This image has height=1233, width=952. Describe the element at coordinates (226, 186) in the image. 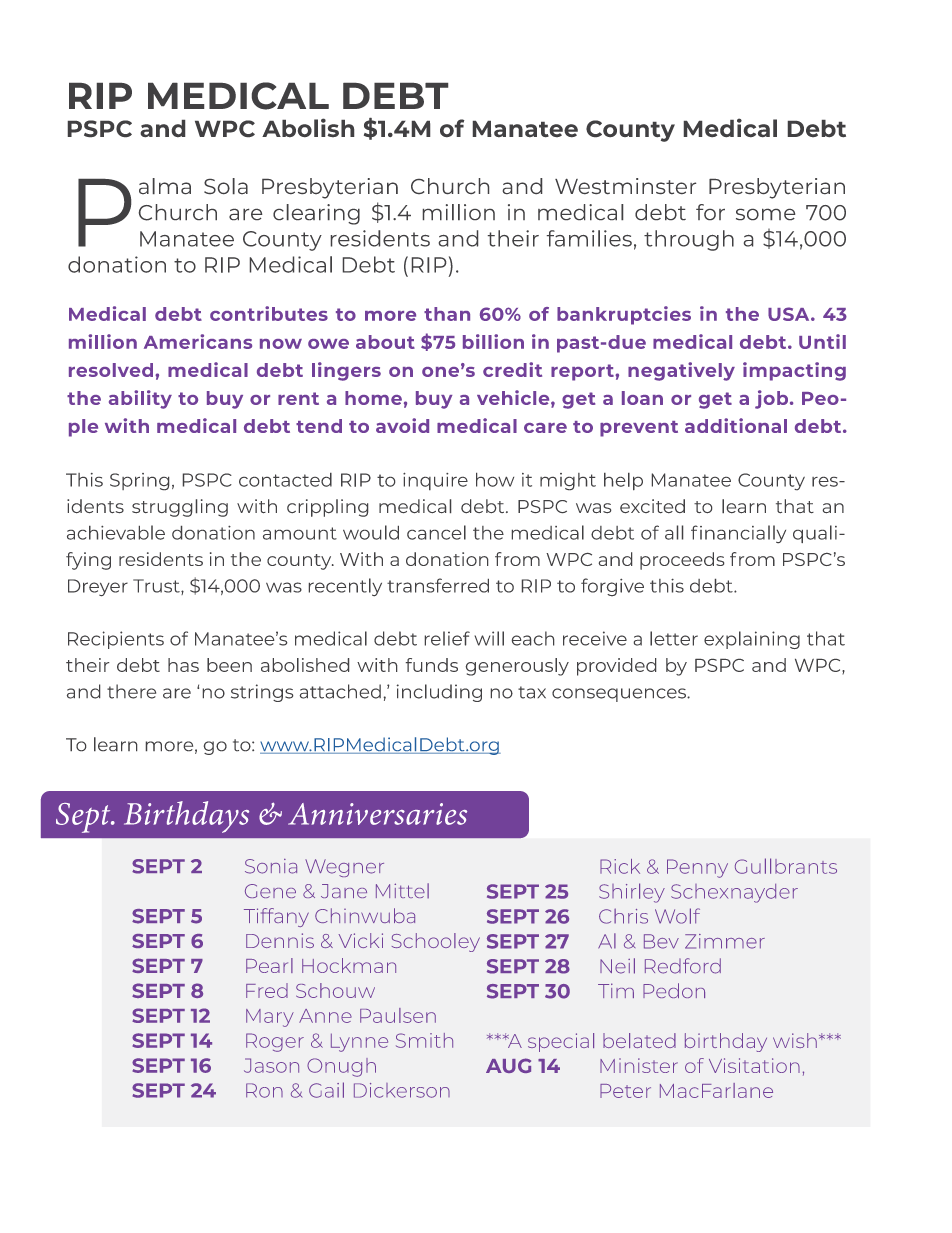

I see `Sola` at that location.
